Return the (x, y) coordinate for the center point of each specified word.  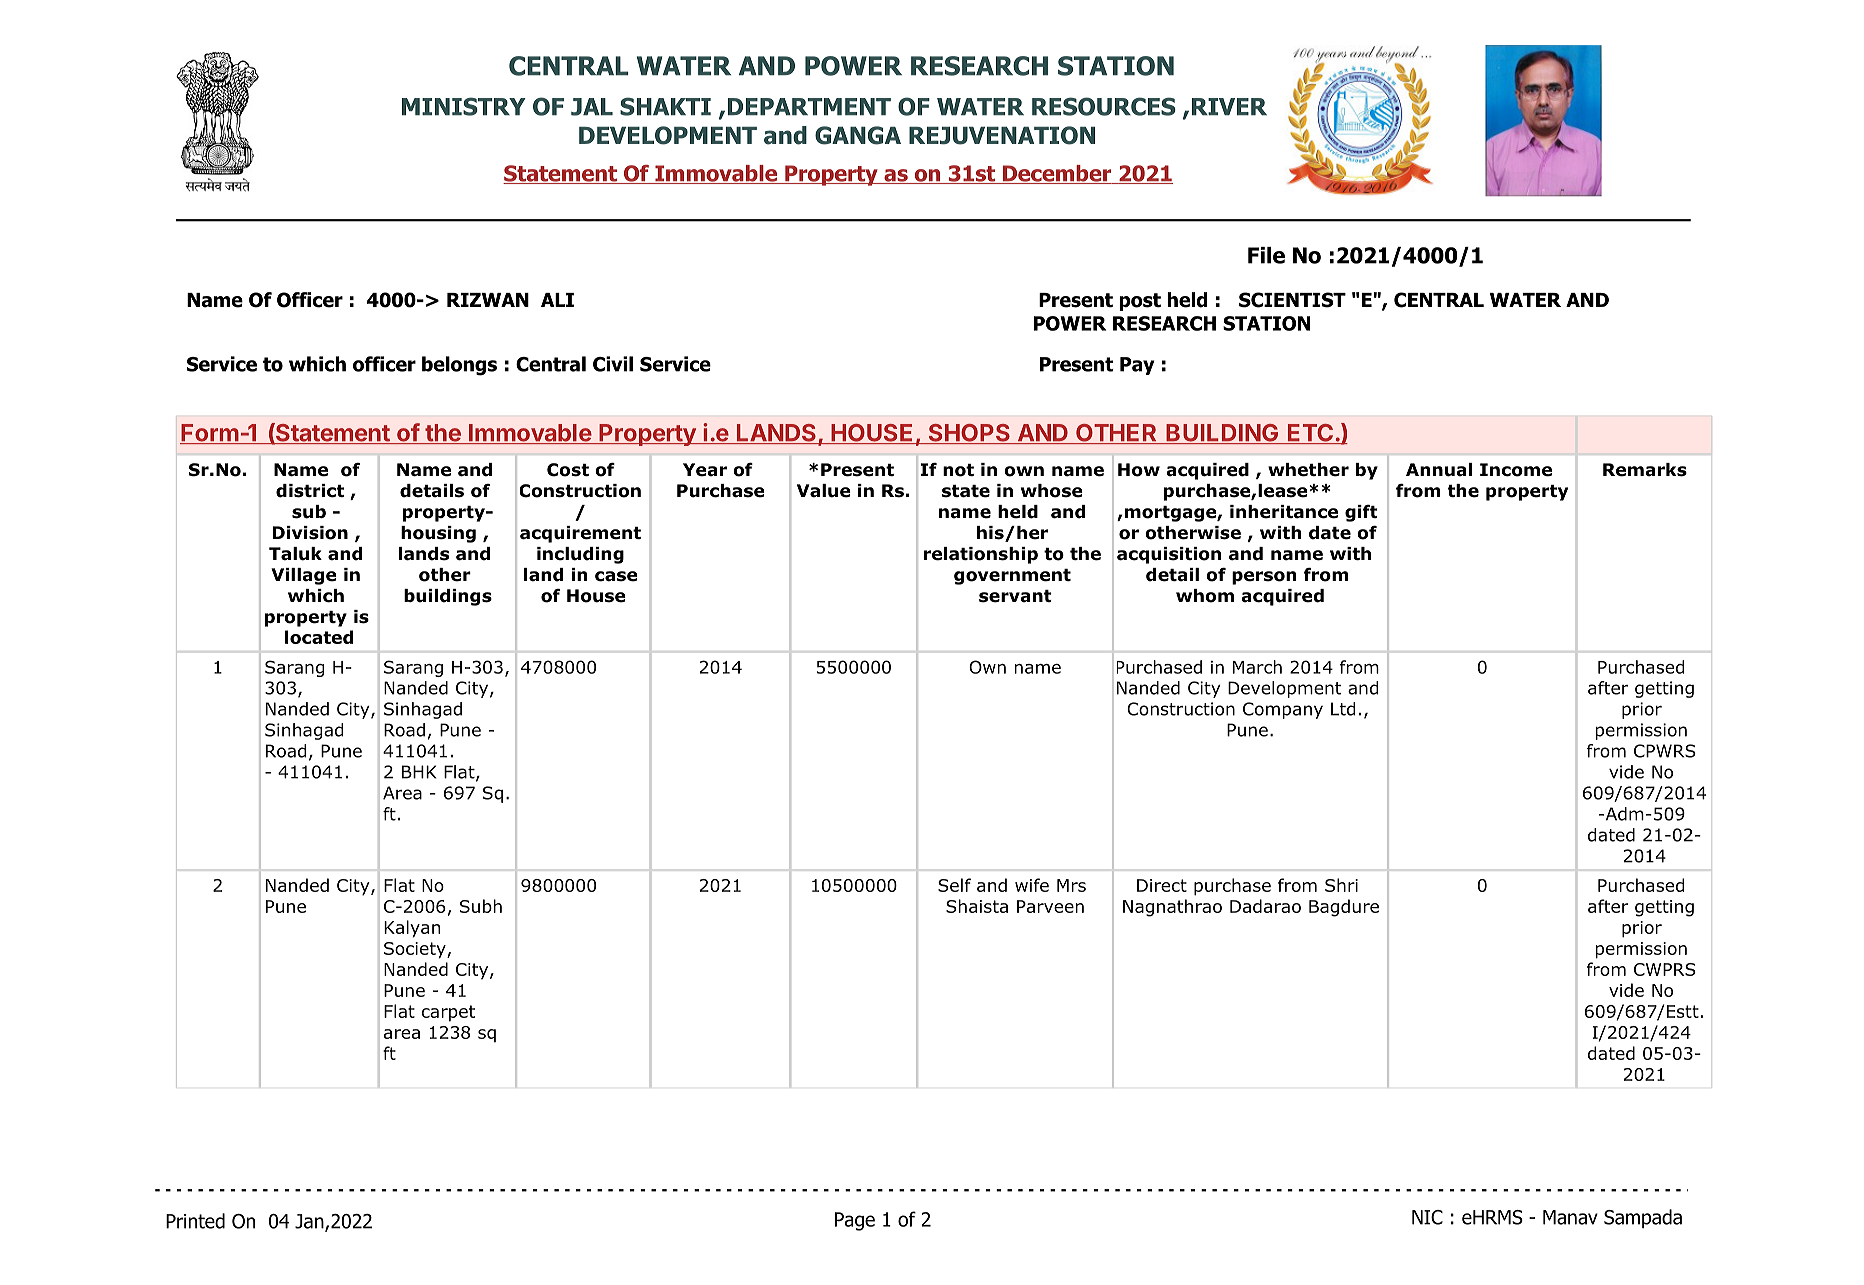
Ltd (1343, 709)
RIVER (1229, 106)
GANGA (858, 135)
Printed (195, 1221)
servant (1015, 596)
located (319, 637)
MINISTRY (464, 106)
